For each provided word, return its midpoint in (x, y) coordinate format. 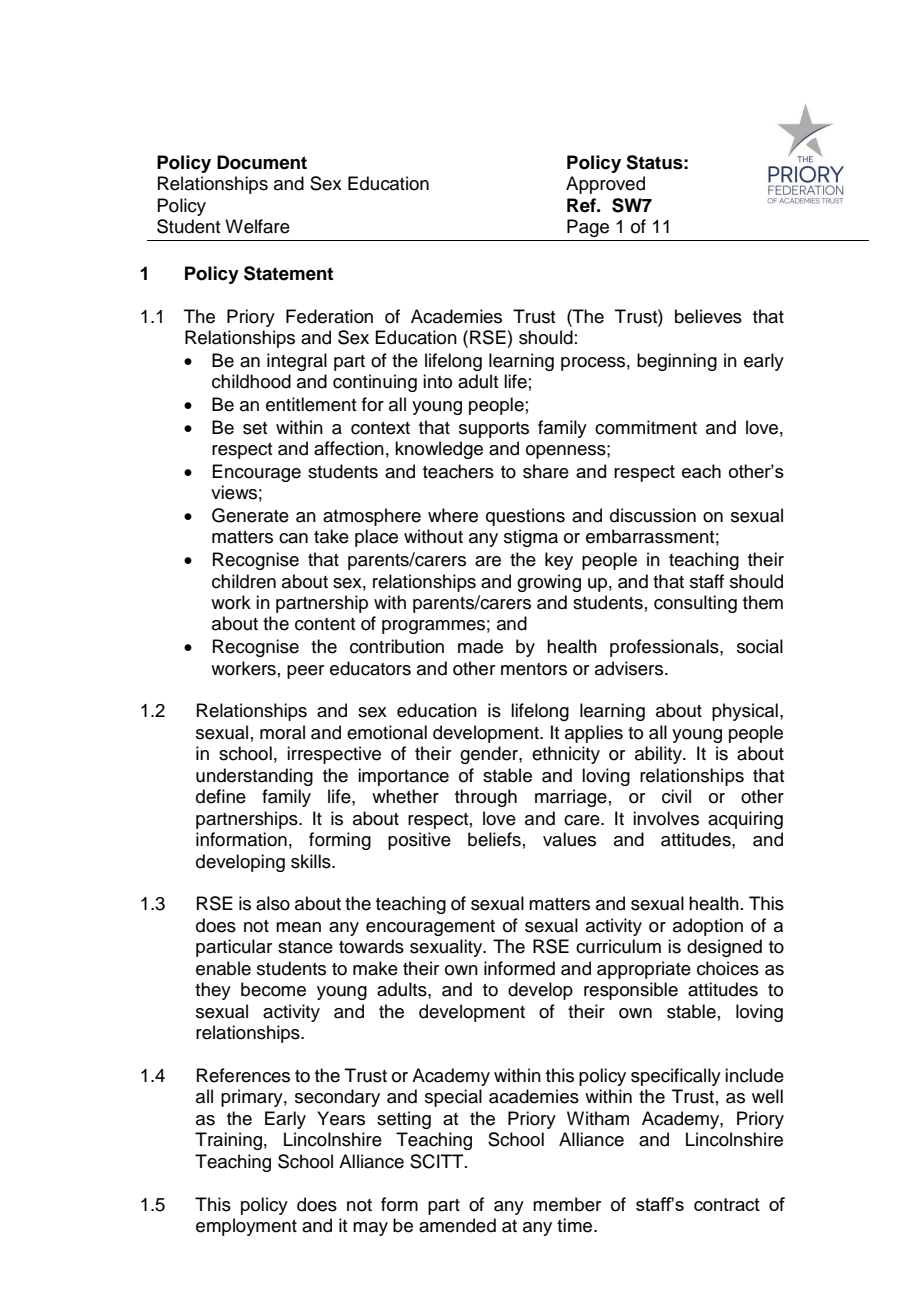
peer (305, 672)
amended (457, 1225)
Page (588, 228)
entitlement (311, 404)
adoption (708, 927)
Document (262, 162)
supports (494, 430)
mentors (534, 669)
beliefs (494, 839)
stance (305, 947)
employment (246, 1227)
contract (727, 1204)
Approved (605, 185)
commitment (646, 427)
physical (745, 712)
